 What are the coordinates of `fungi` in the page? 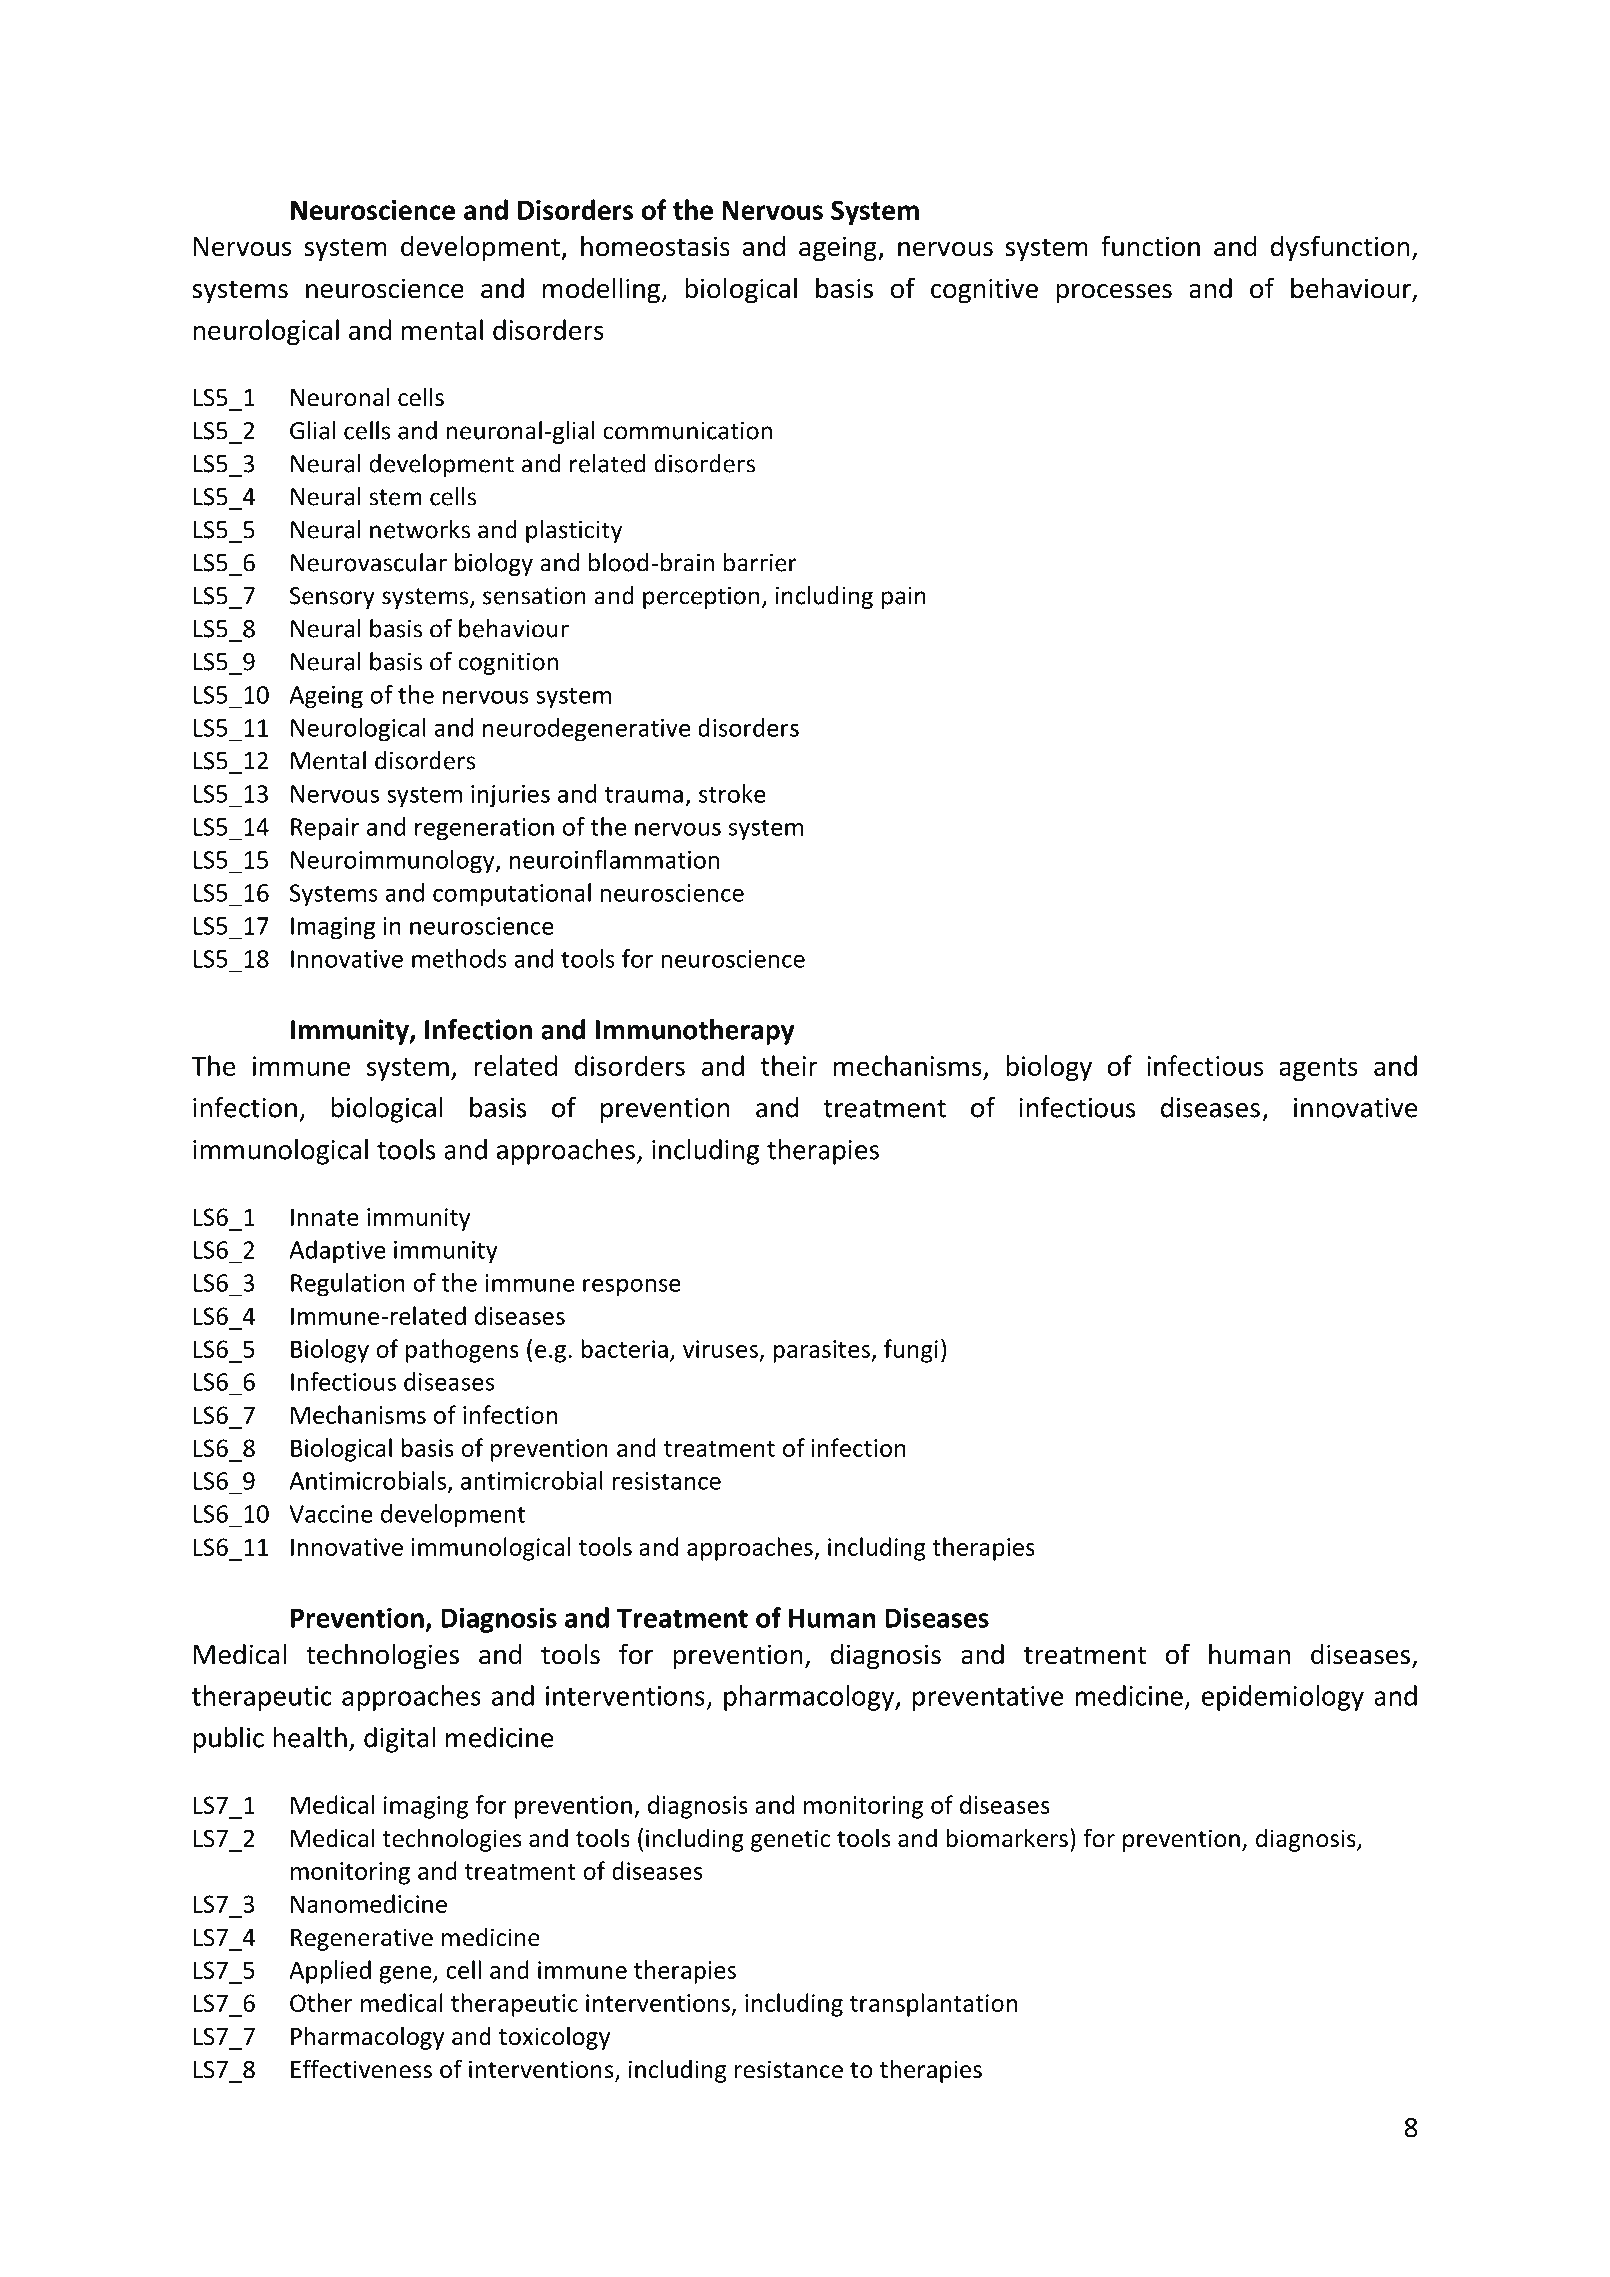 It's located at (911, 1351).
